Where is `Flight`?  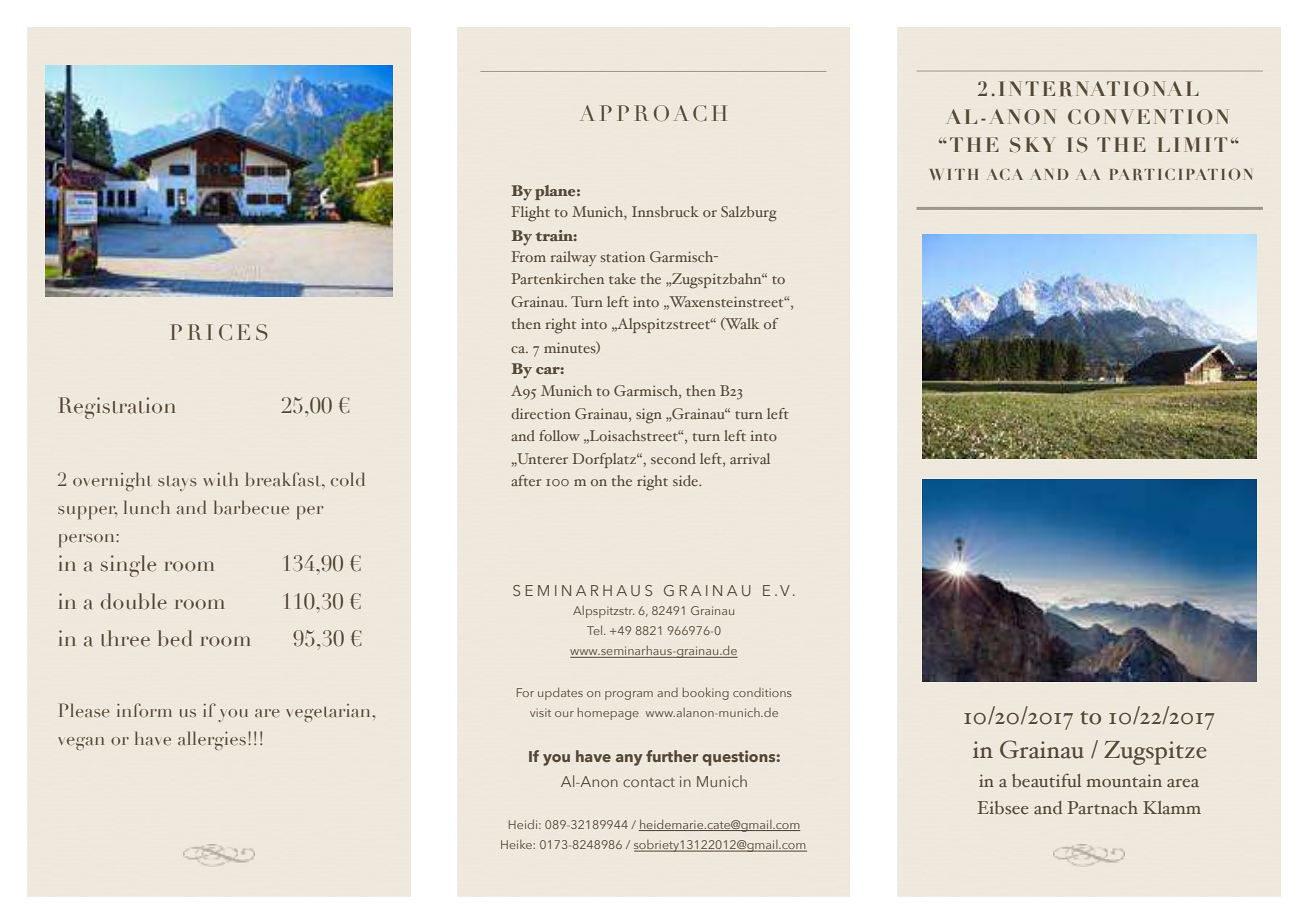
Flight is located at coordinates (531, 214).
